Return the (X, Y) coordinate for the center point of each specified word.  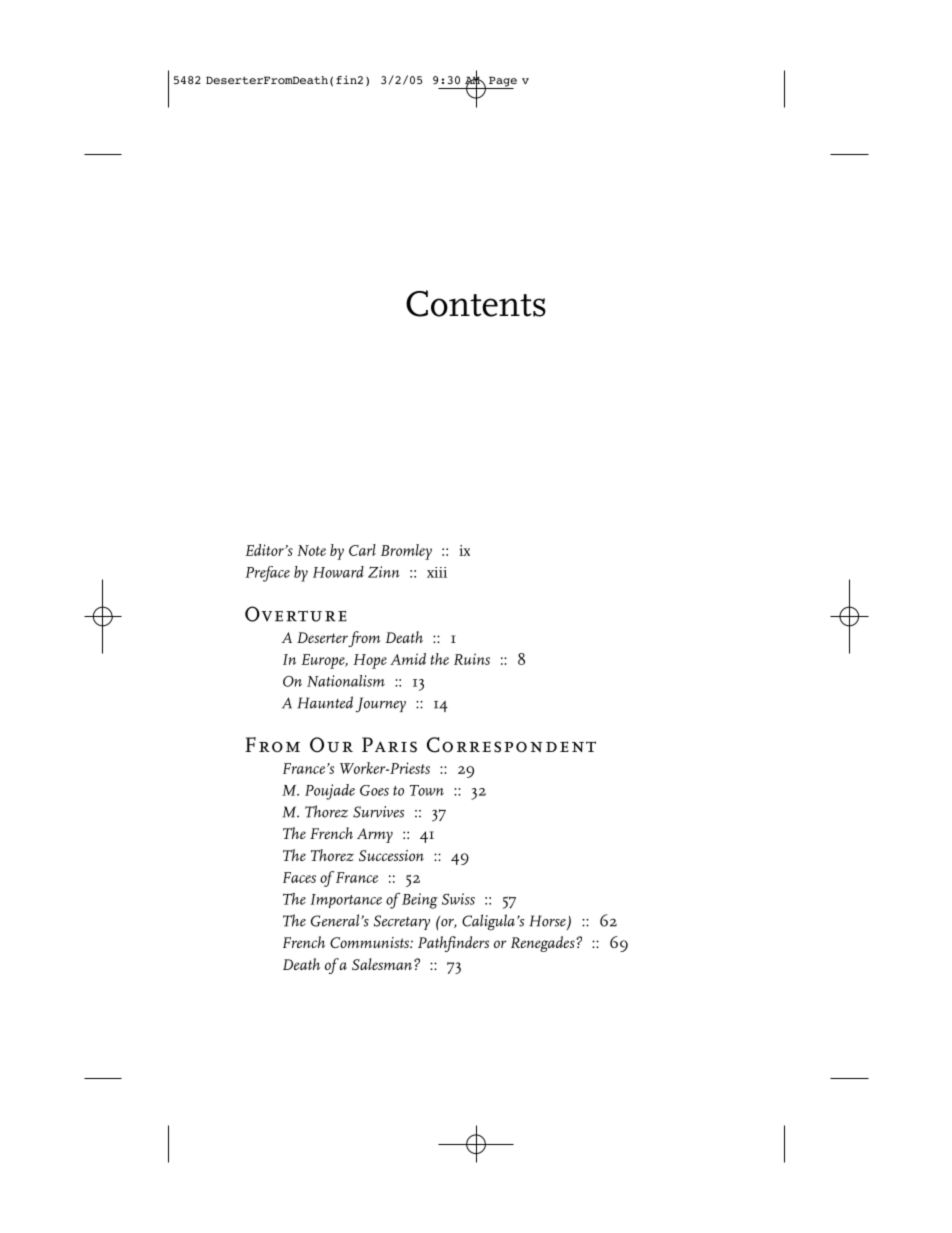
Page (502, 82)
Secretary (402, 922)
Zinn (384, 572)
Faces (299, 877)
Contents (476, 303)
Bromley (406, 552)
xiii (437, 572)
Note (311, 550)
